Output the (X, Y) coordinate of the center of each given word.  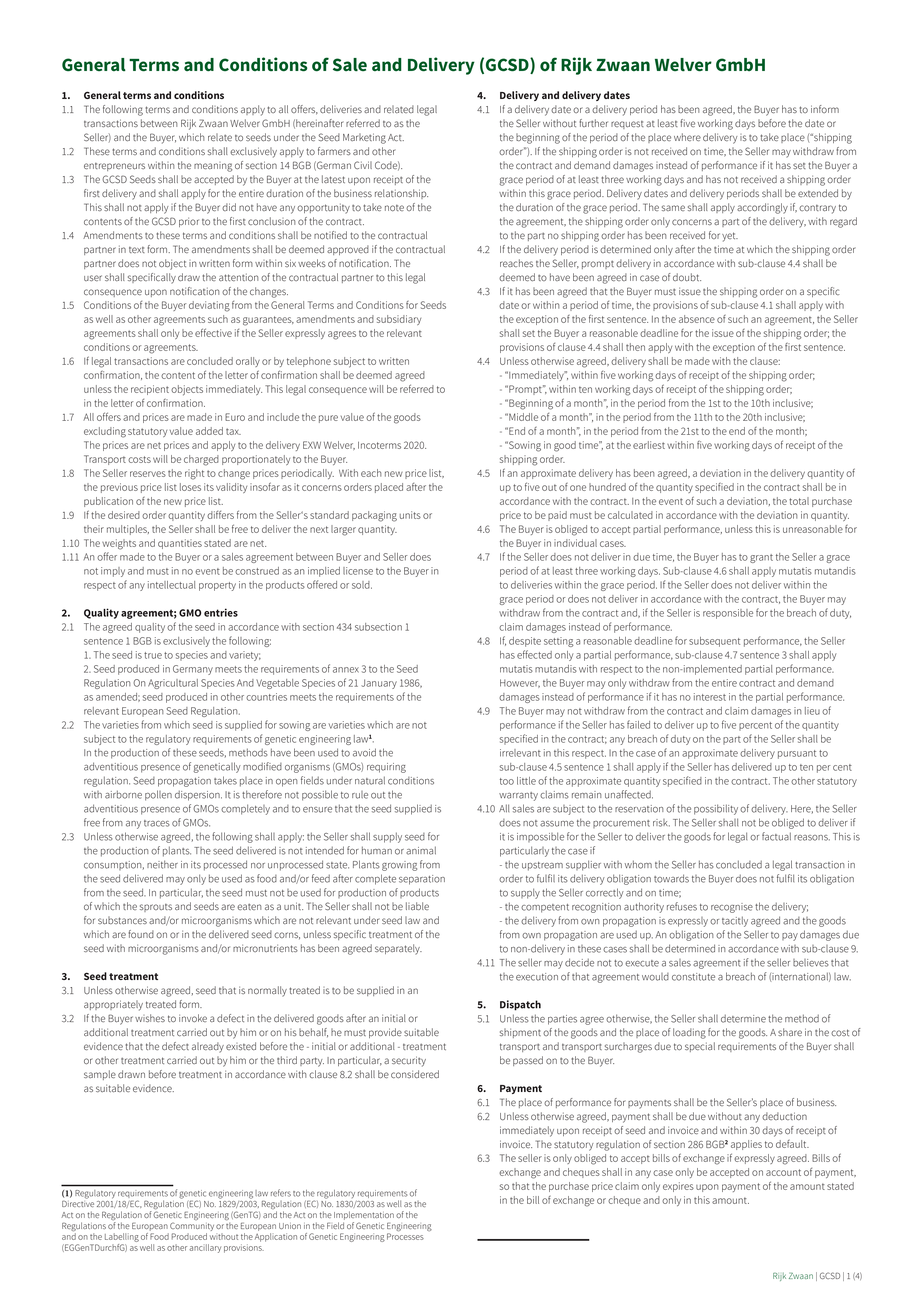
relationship (401, 194)
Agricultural (173, 684)
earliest (649, 445)
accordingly (762, 208)
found (141, 934)
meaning (213, 167)
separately (398, 949)
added (209, 431)
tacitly (735, 921)
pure (328, 419)
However (520, 683)
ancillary (205, 1248)
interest (710, 697)
